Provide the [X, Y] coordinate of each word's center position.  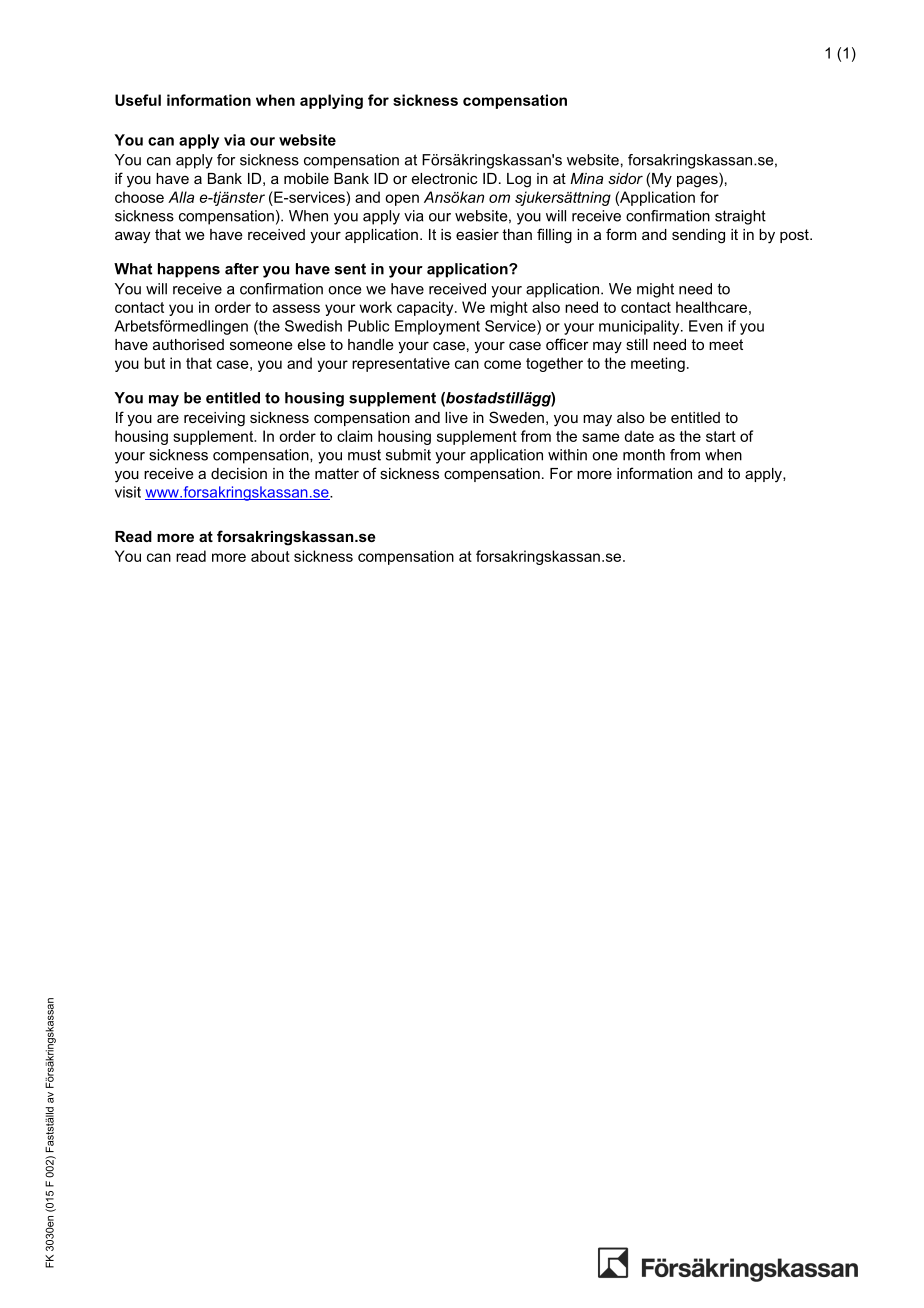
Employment [437, 327]
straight [740, 217]
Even [706, 326]
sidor [625, 178]
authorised [188, 344]
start [721, 436]
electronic [445, 178]
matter [337, 473]
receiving [214, 419]
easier [477, 234]
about [270, 556]
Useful [138, 100]
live [456, 417]
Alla [181, 197]
